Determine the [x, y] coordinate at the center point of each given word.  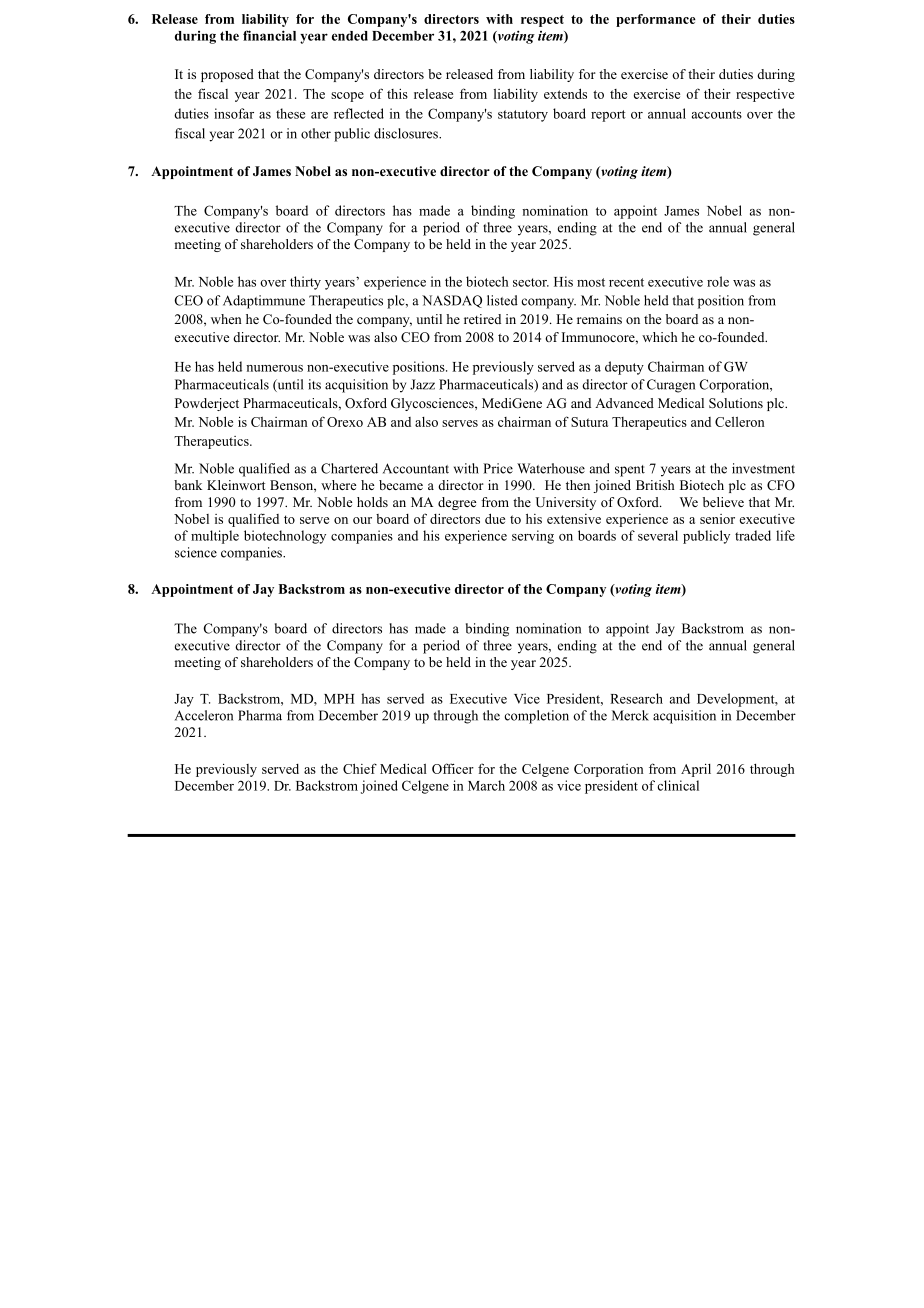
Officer [453, 768]
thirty [305, 283]
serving [533, 537]
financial [269, 35]
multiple [215, 537]
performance [656, 20]
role [718, 281]
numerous [274, 368]
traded [753, 535]
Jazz [422, 384]
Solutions [736, 403]
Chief [360, 768]
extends [565, 93]
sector [531, 282]
